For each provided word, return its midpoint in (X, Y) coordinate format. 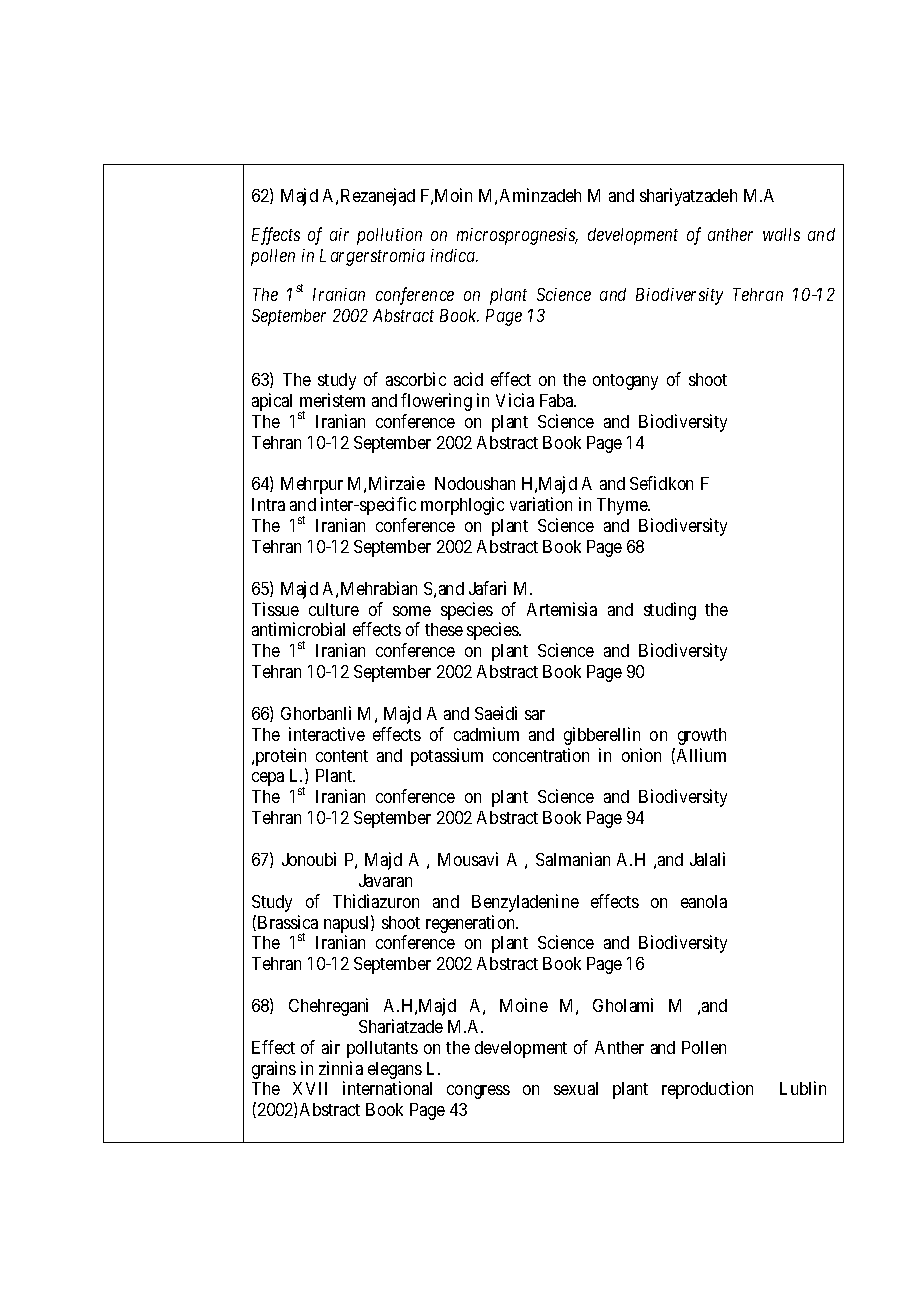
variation (541, 504)
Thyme (623, 506)
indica (454, 255)
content (342, 756)
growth (702, 736)
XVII (310, 1088)
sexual (576, 1088)
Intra (268, 504)
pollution (389, 236)
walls (781, 234)
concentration (541, 755)
